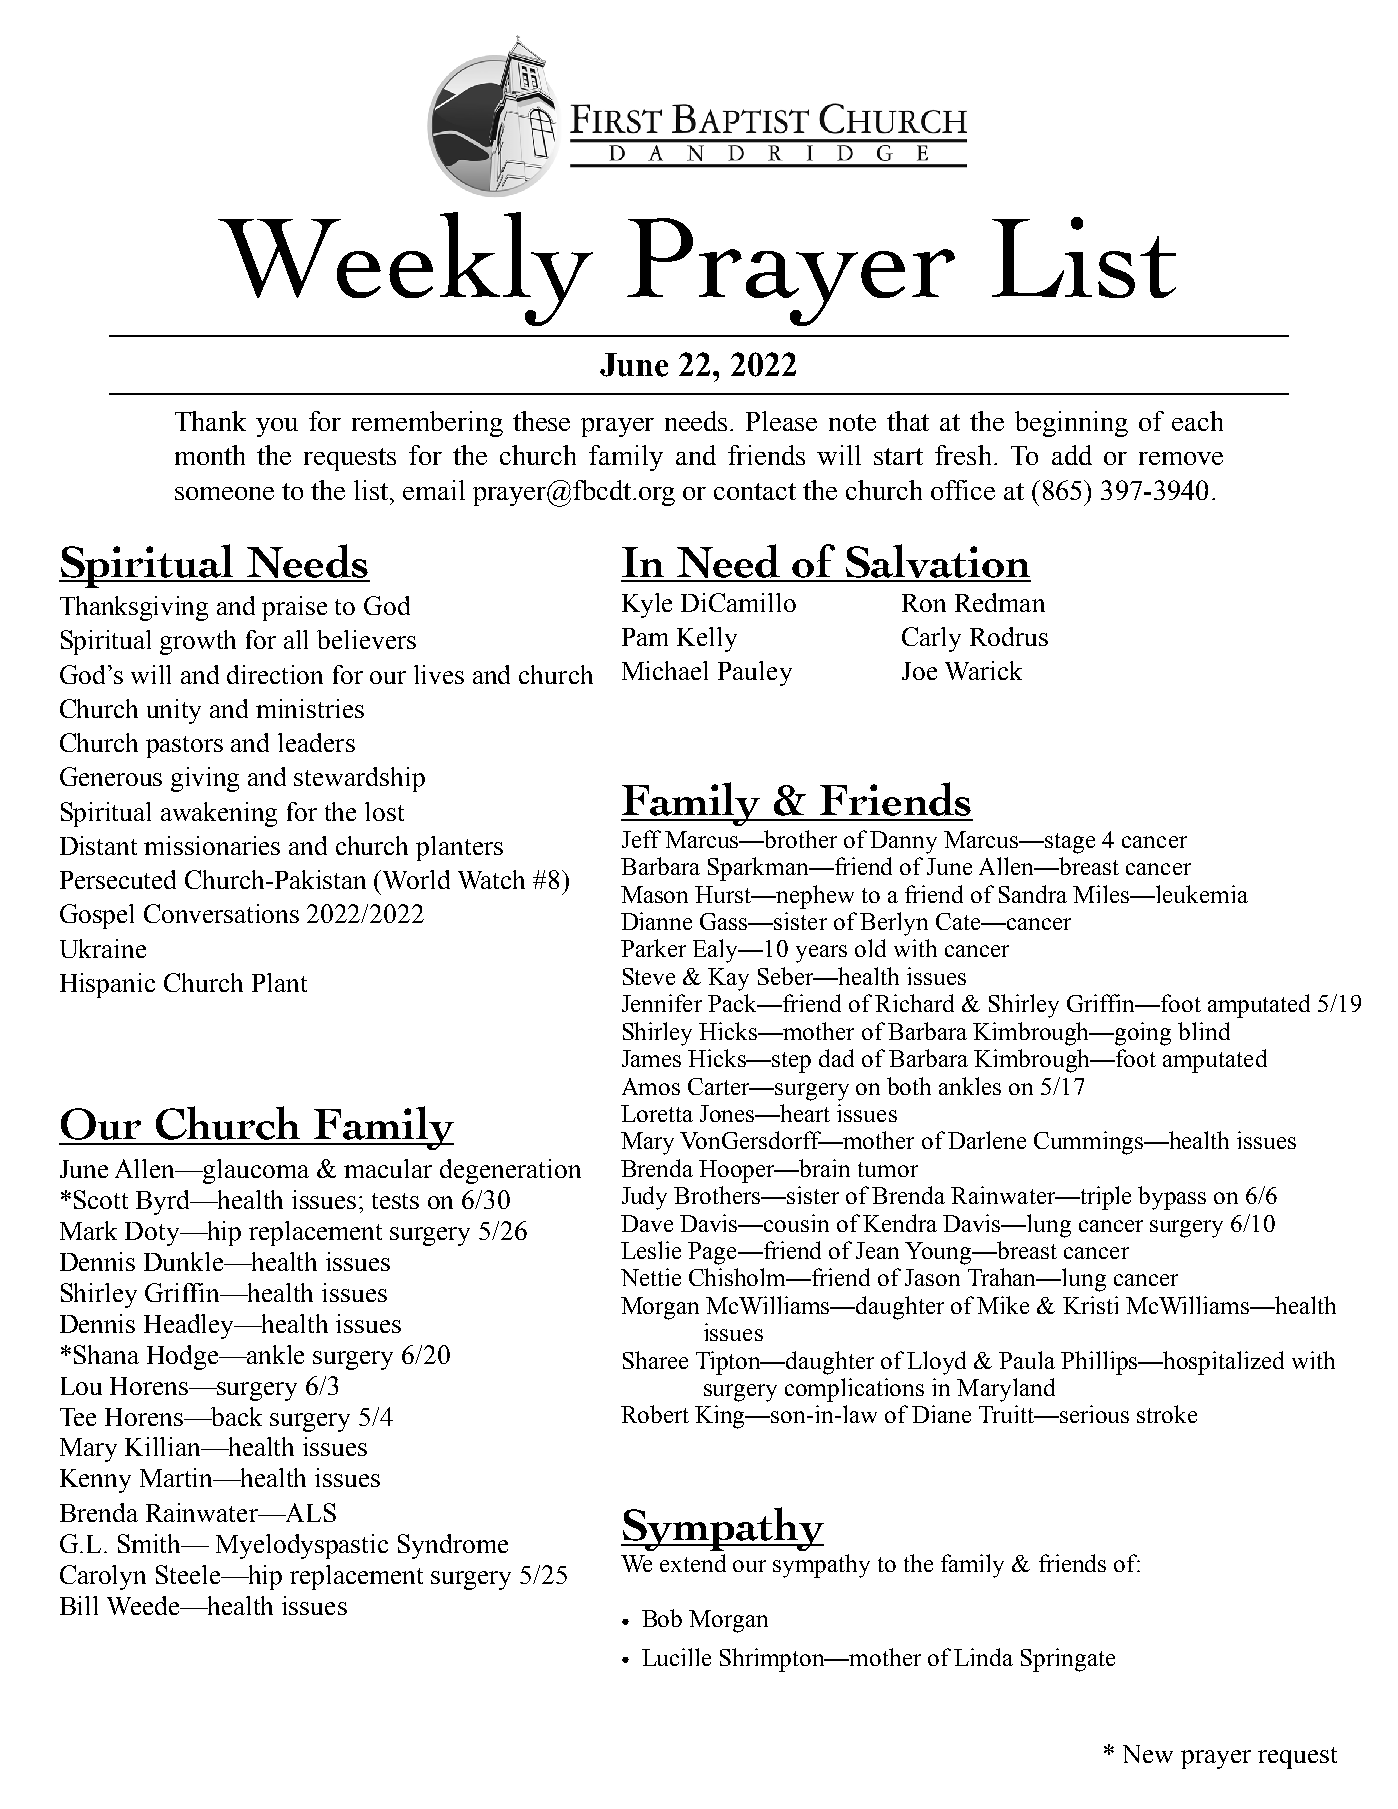  What do you see at coordinates (107, 985) in the screenshot?
I see `Hispanic` at bounding box center [107, 985].
